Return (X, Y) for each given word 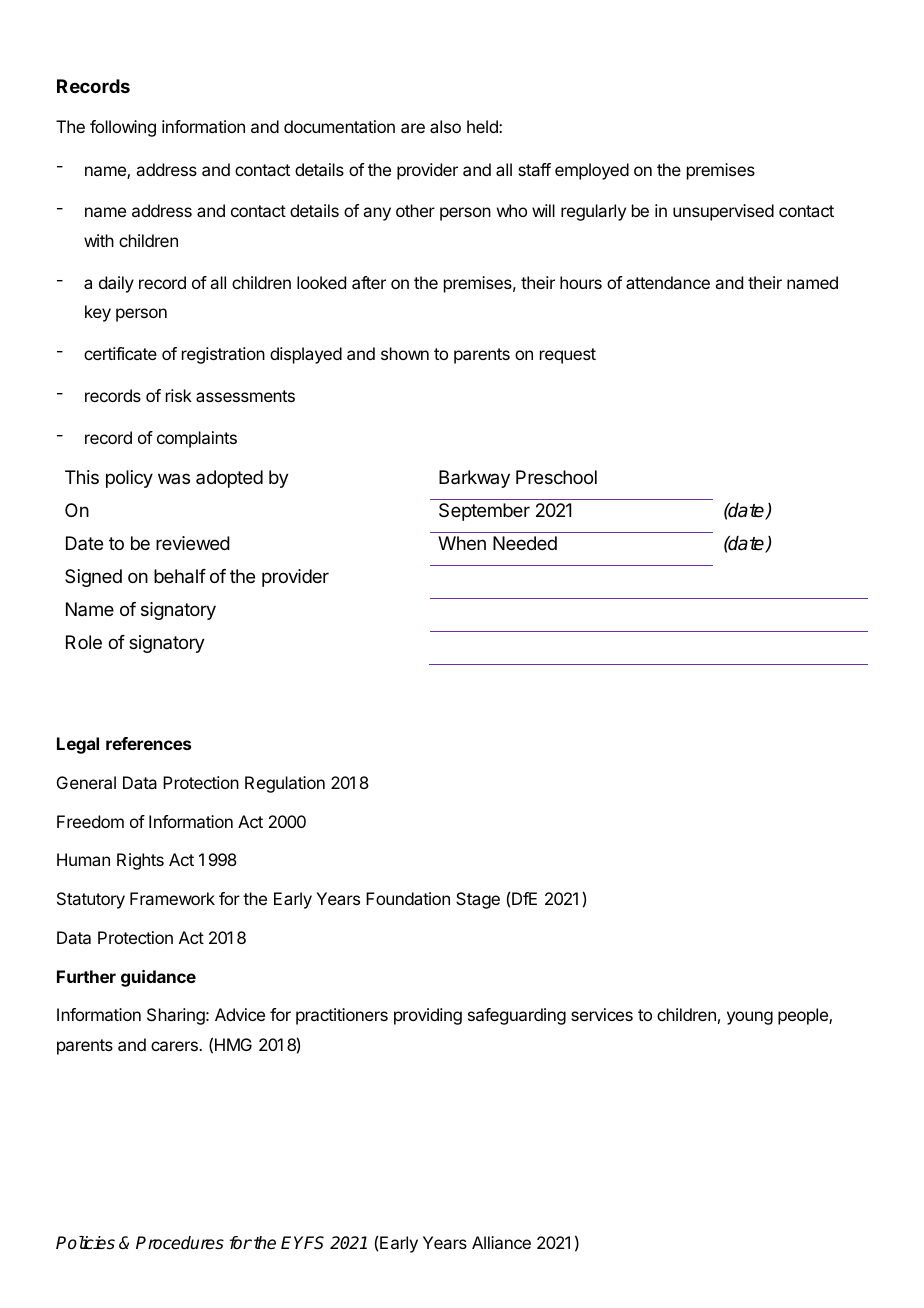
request (568, 356)
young (750, 1018)
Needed (525, 543)
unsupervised (723, 212)
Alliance (501, 1242)
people (804, 1016)
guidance (158, 978)
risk (179, 395)
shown (405, 353)
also (445, 126)
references (148, 743)
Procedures (180, 1243)
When (462, 543)
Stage (478, 900)
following (123, 128)
